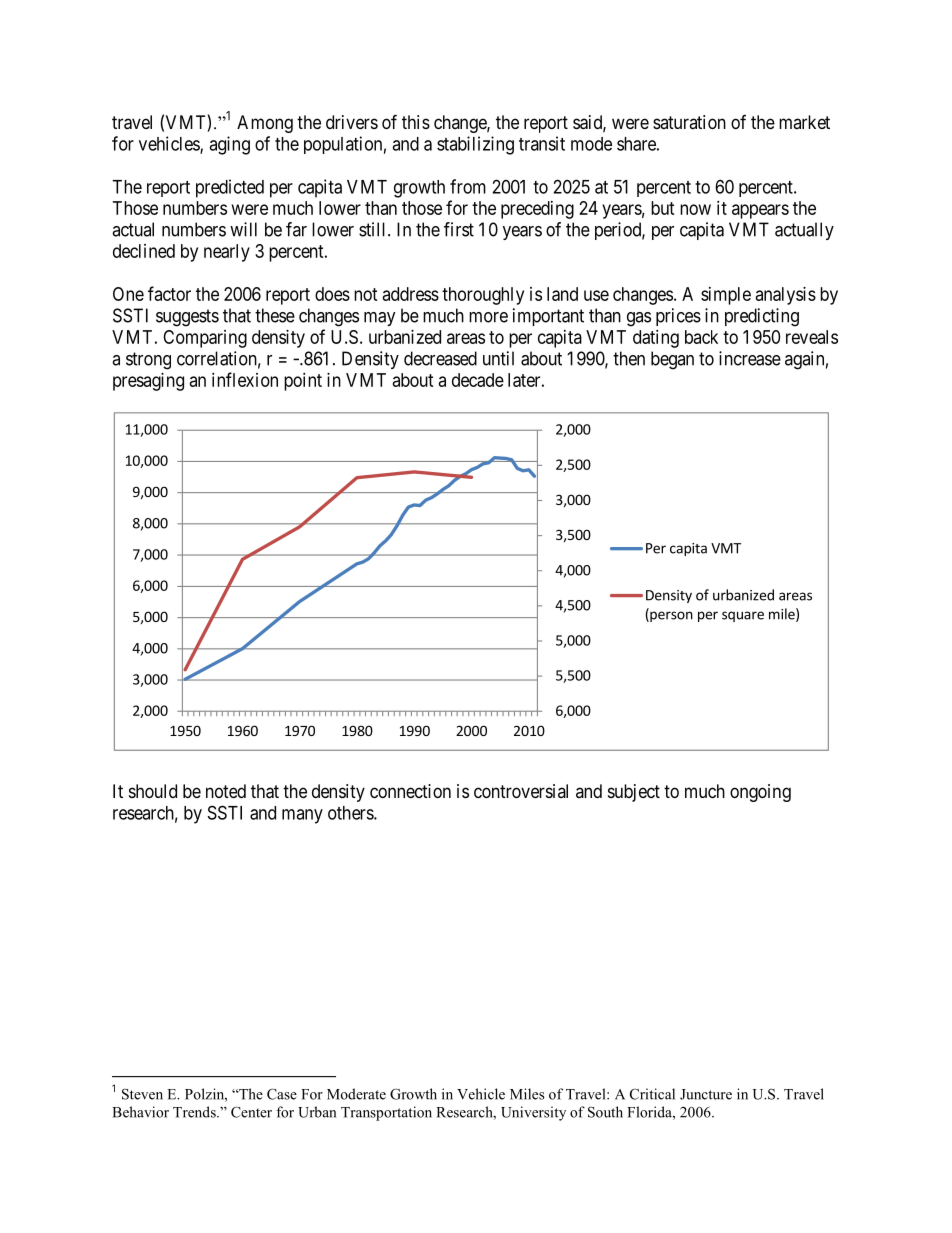  What do you see at coordinates (521, 791) in the document?
I see `controversial` at bounding box center [521, 791].
